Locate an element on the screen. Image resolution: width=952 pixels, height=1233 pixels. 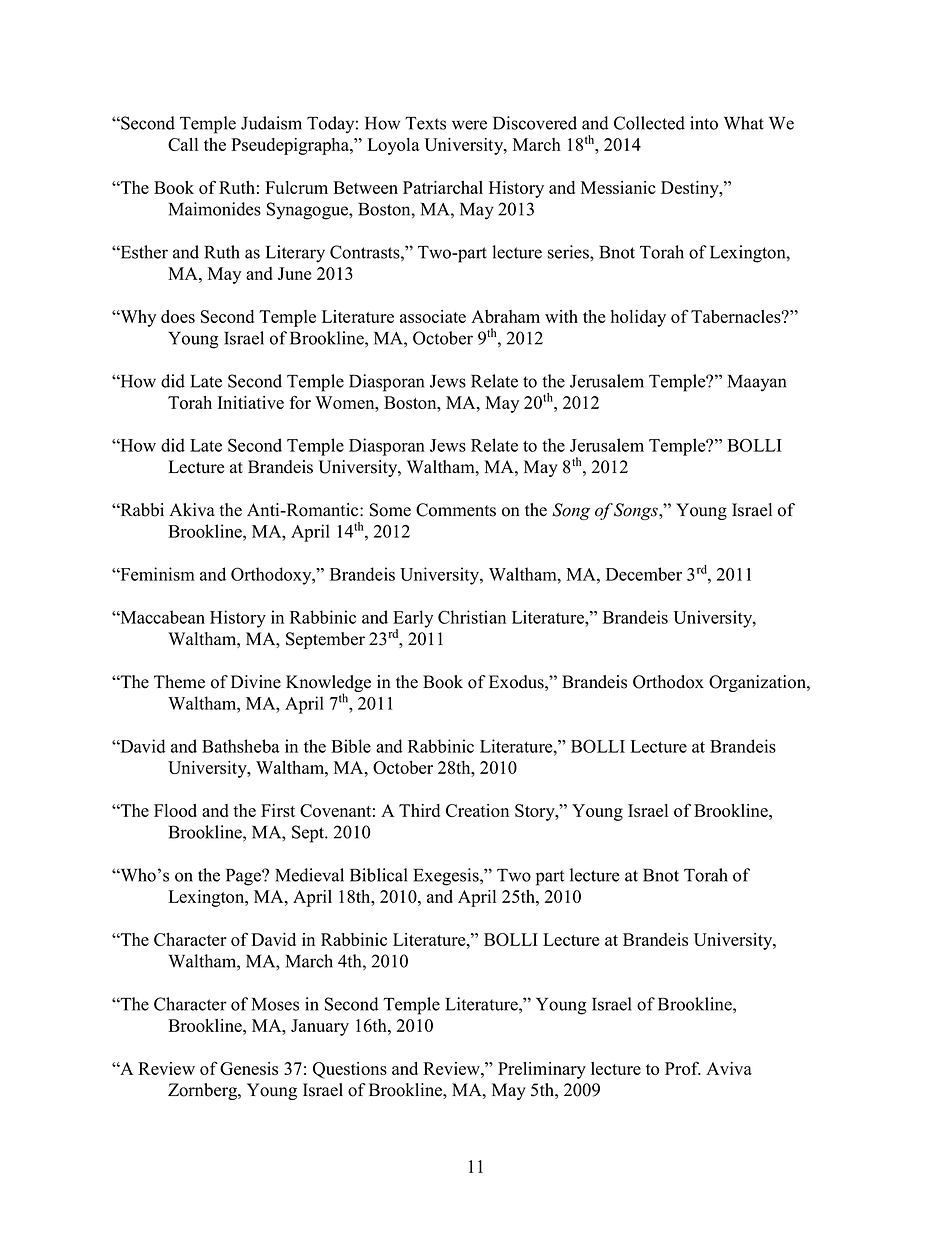
Christian is located at coordinates (472, 617).
